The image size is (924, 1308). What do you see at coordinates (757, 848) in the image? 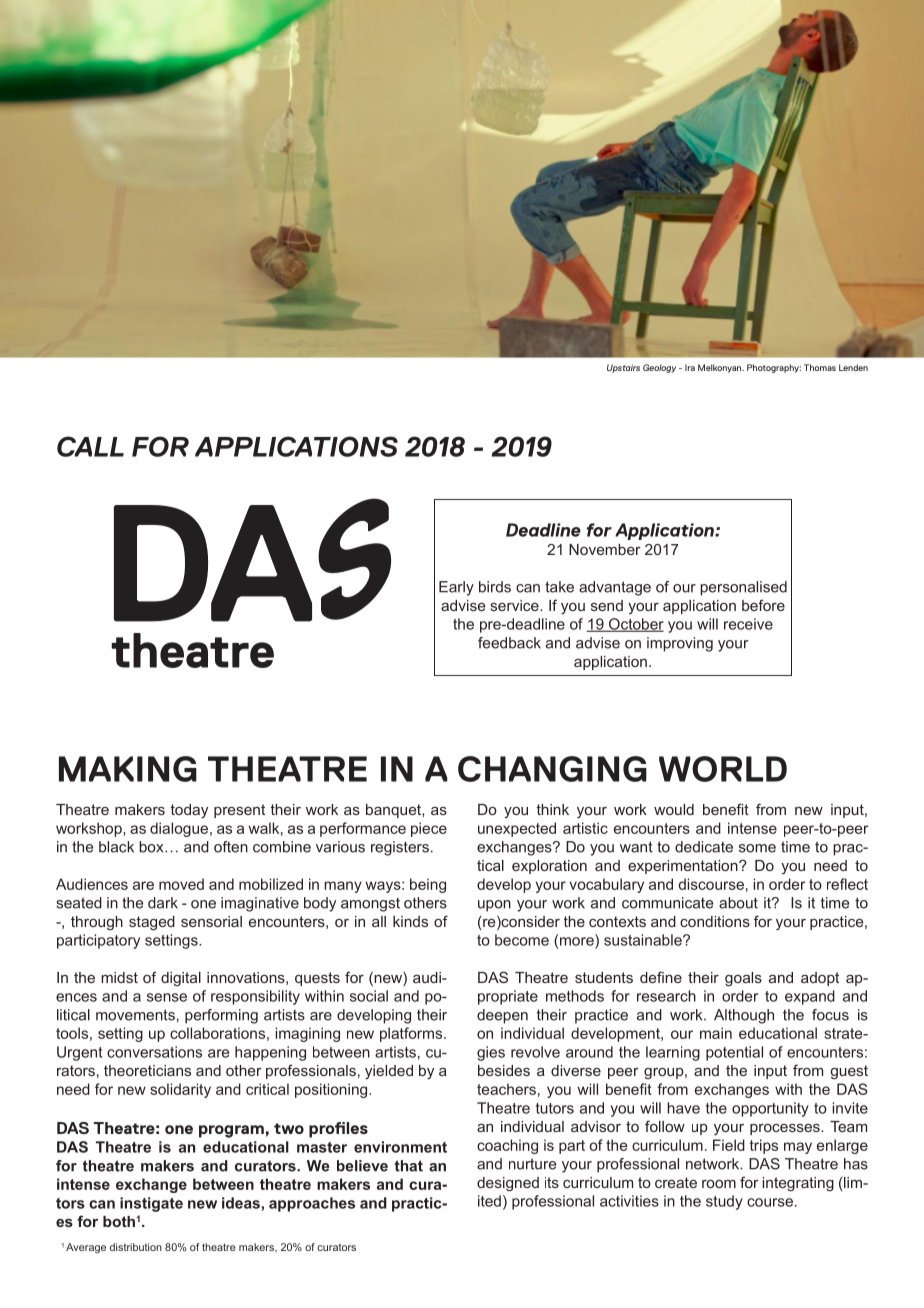
I see `some` at bounding box center [757, 848].
